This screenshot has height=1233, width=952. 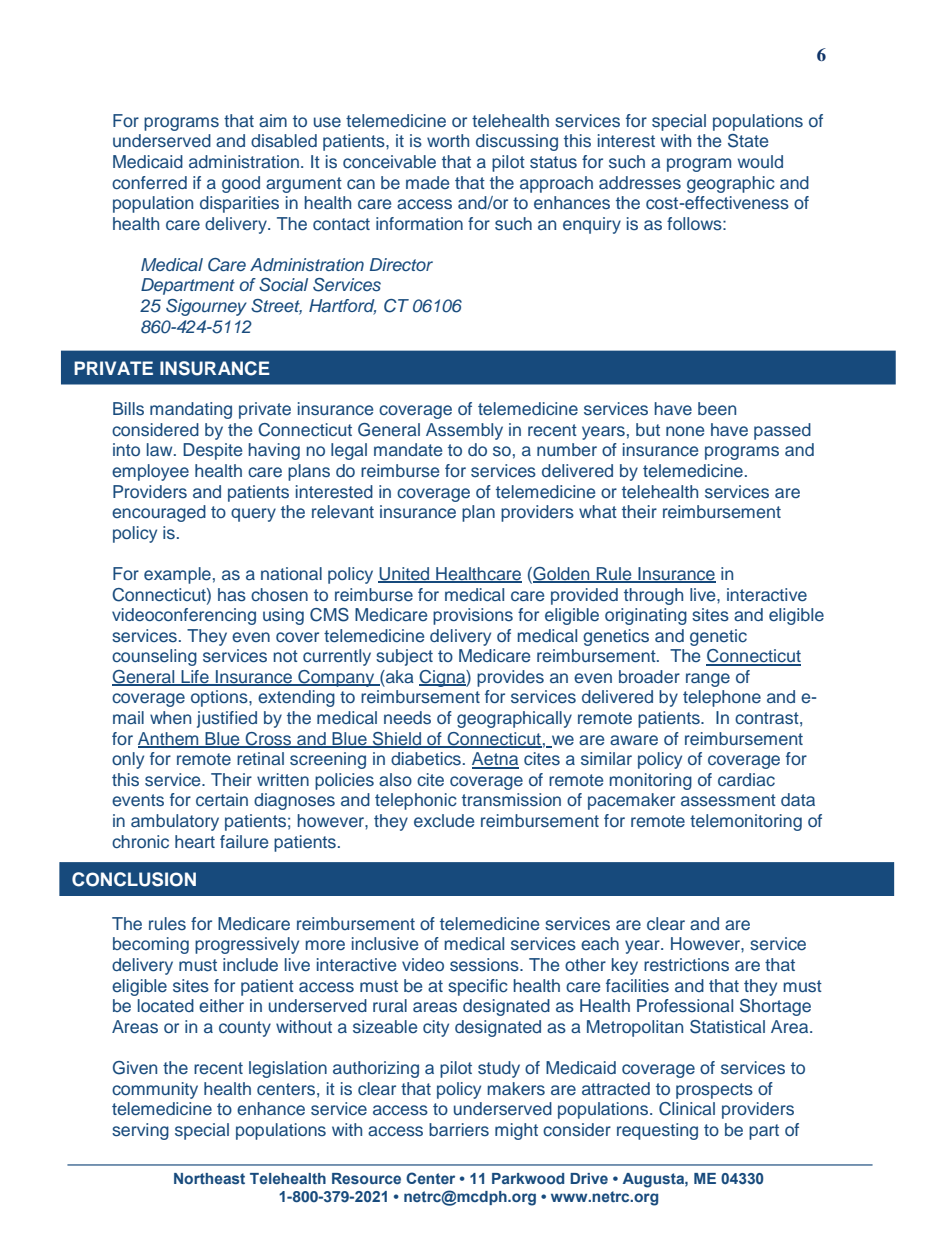 What do you see at coordinates (444, 820) in the screenshot?
I see `exclude` at bounding box center [444, 820].
